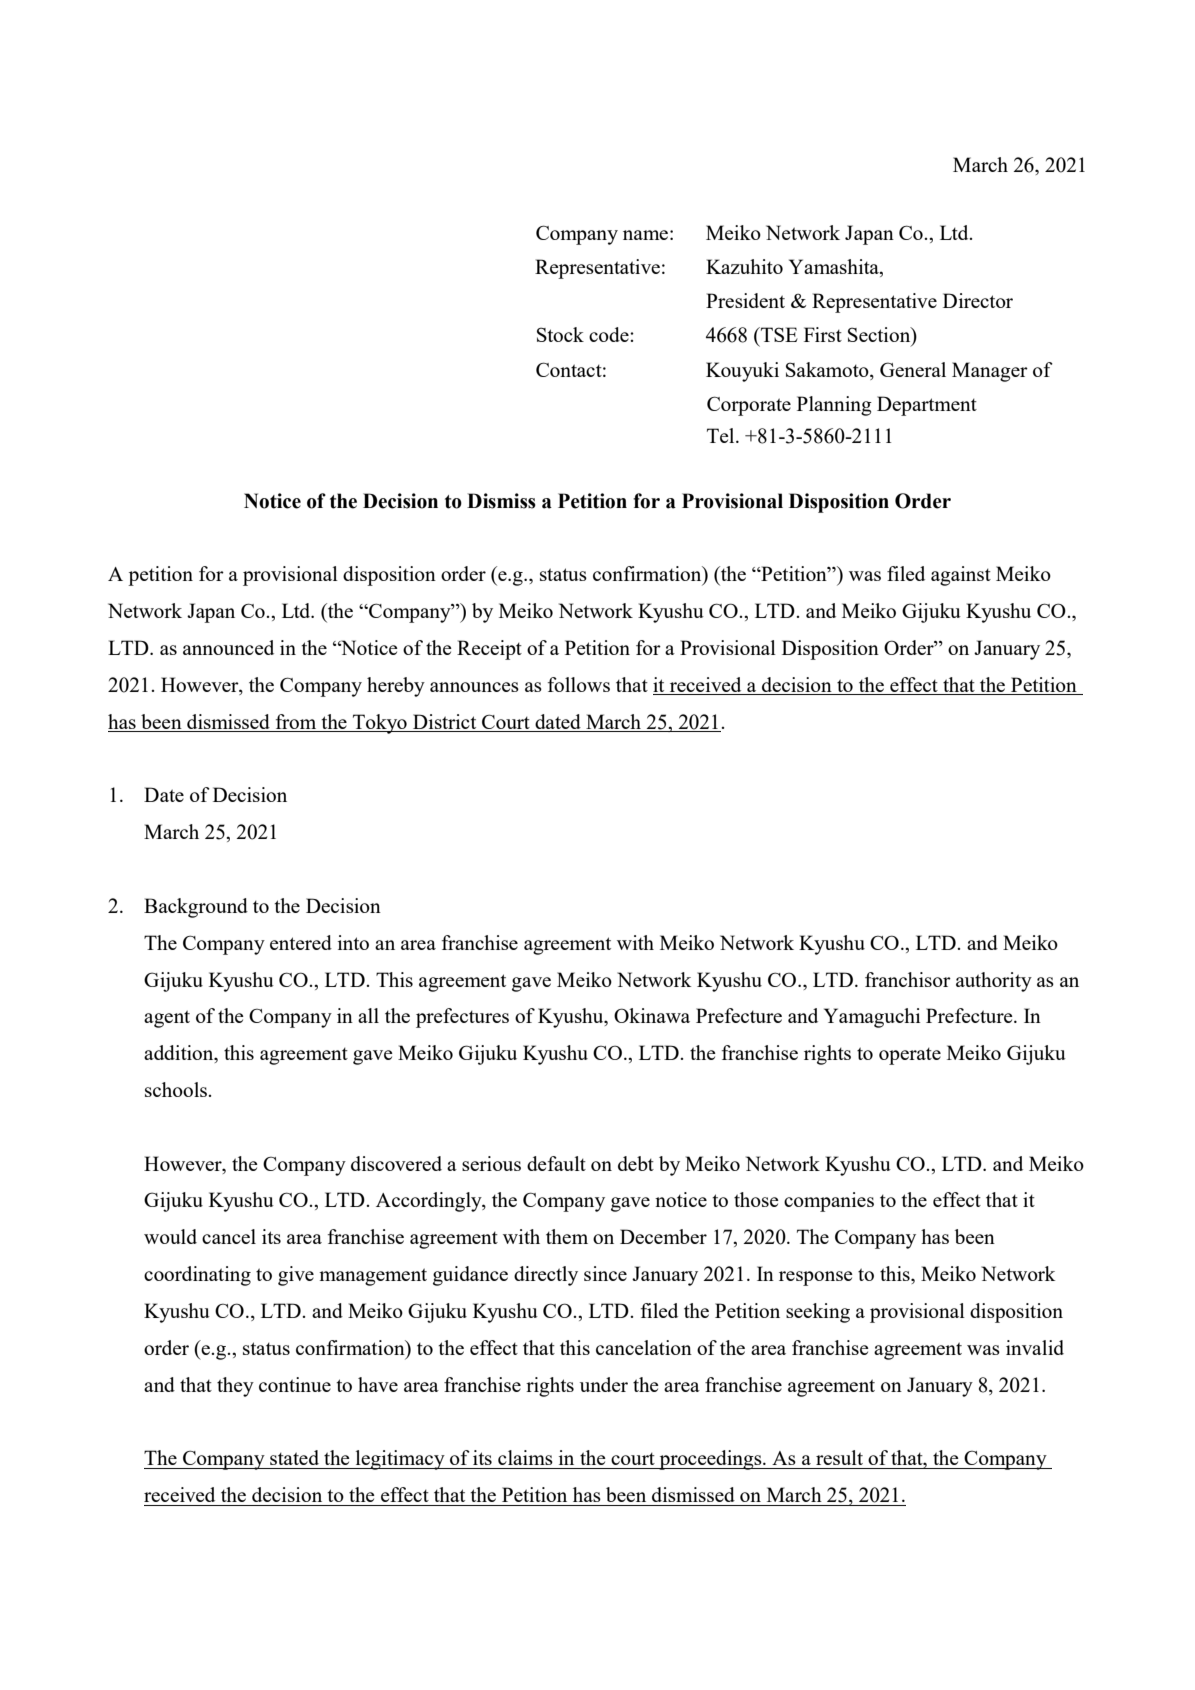 The width and height of the page is (1195, 1690). I want to click on Section, so click(880, 336).
